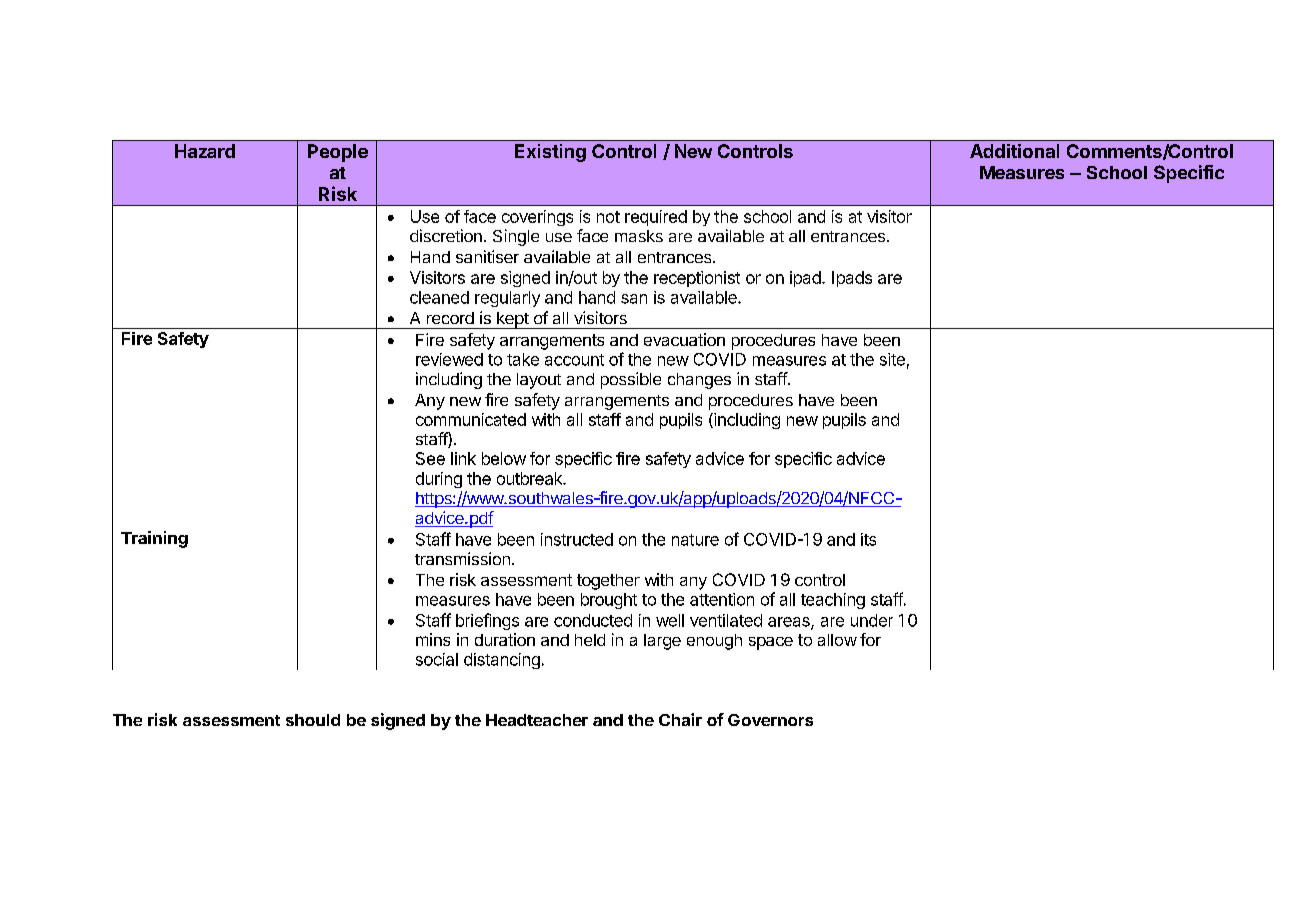 The height and width of the screenshot is (924, 1309). I want to click on Governors, so click(770, 720).
